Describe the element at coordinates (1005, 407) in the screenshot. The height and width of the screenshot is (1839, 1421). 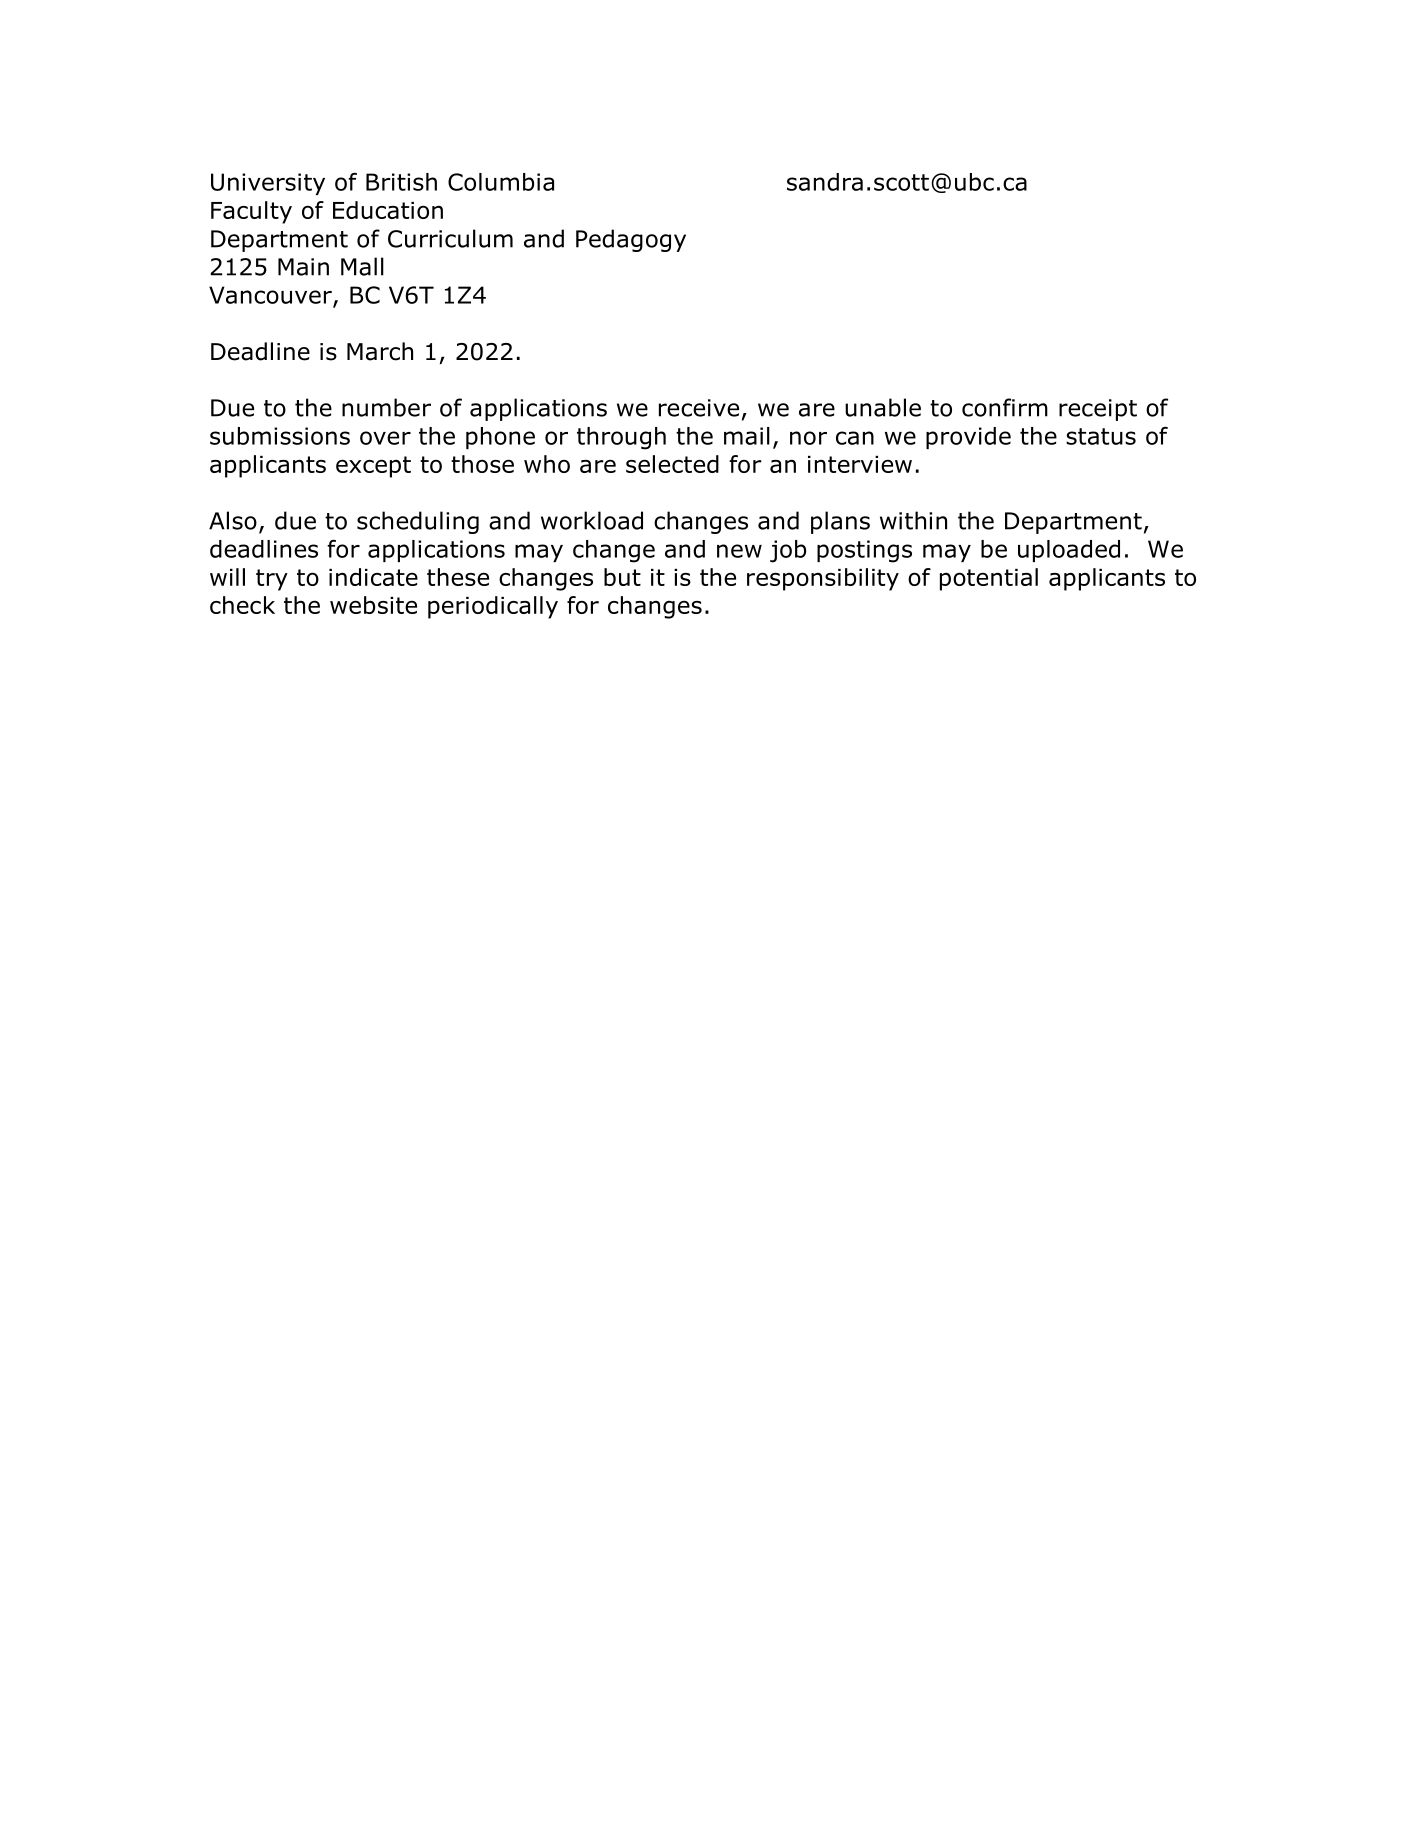
I see `confirm` at that location.
